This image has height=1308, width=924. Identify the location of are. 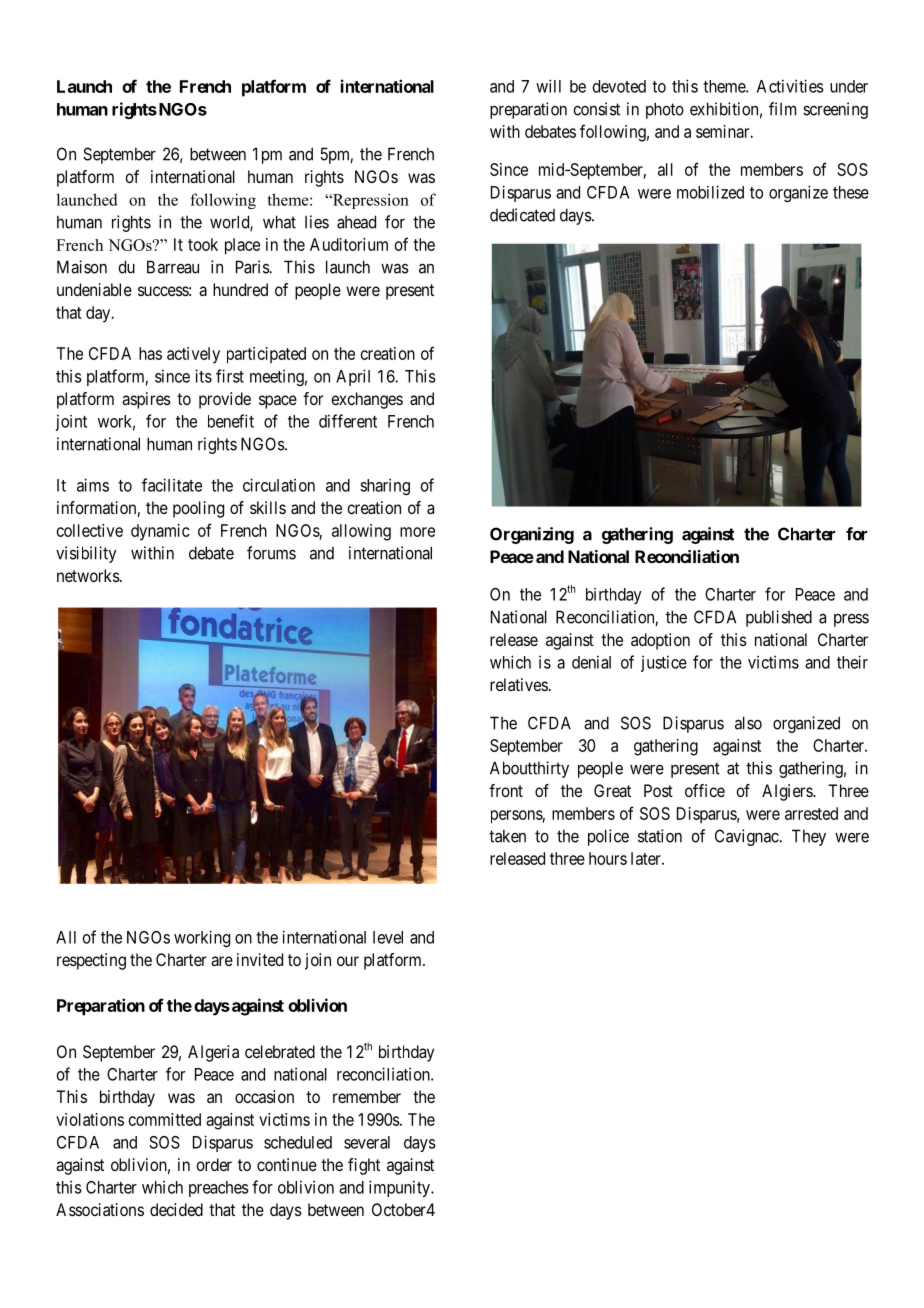
(222, 961).
